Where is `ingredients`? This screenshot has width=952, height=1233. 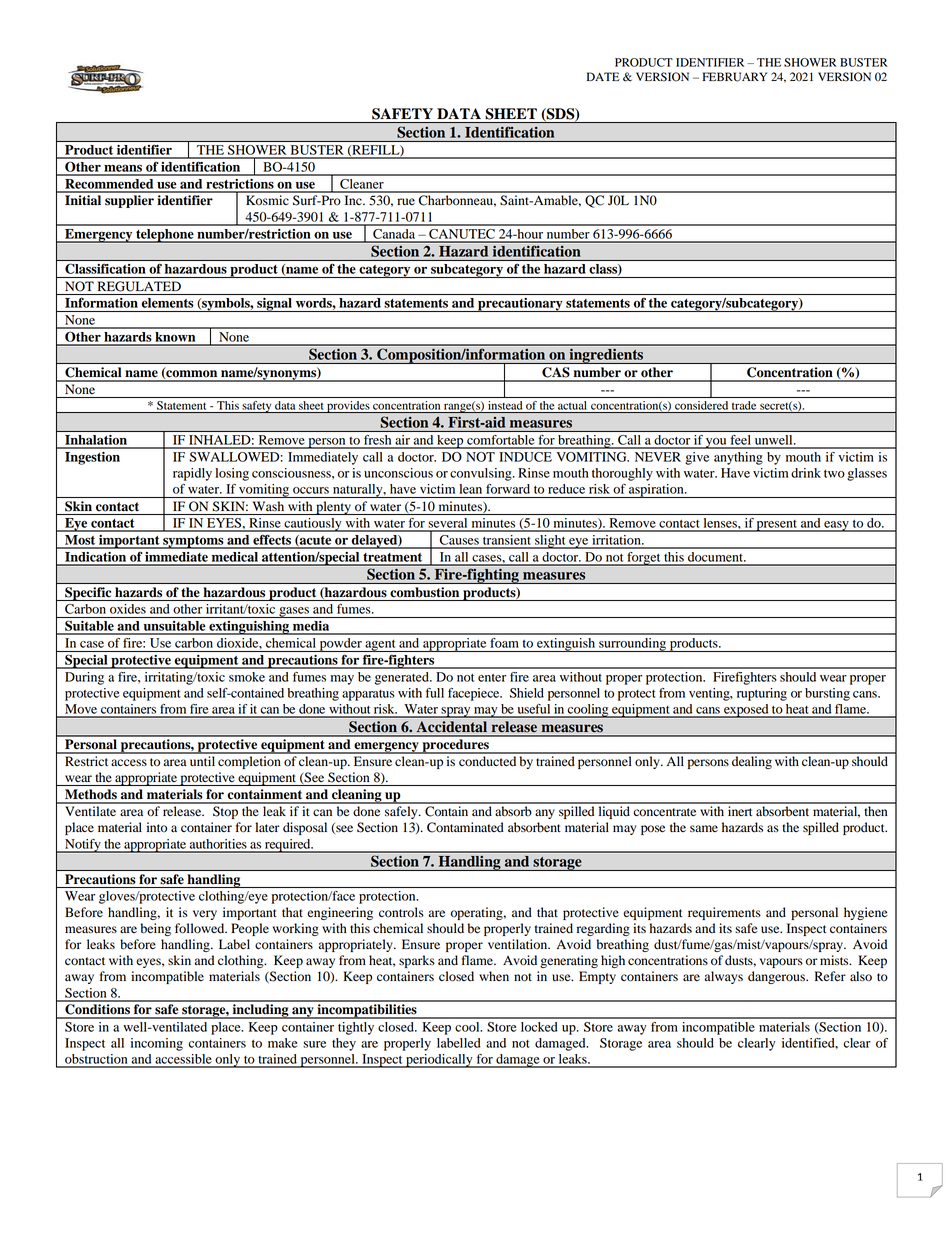
ingredients is located at coordinates (606, 356).
